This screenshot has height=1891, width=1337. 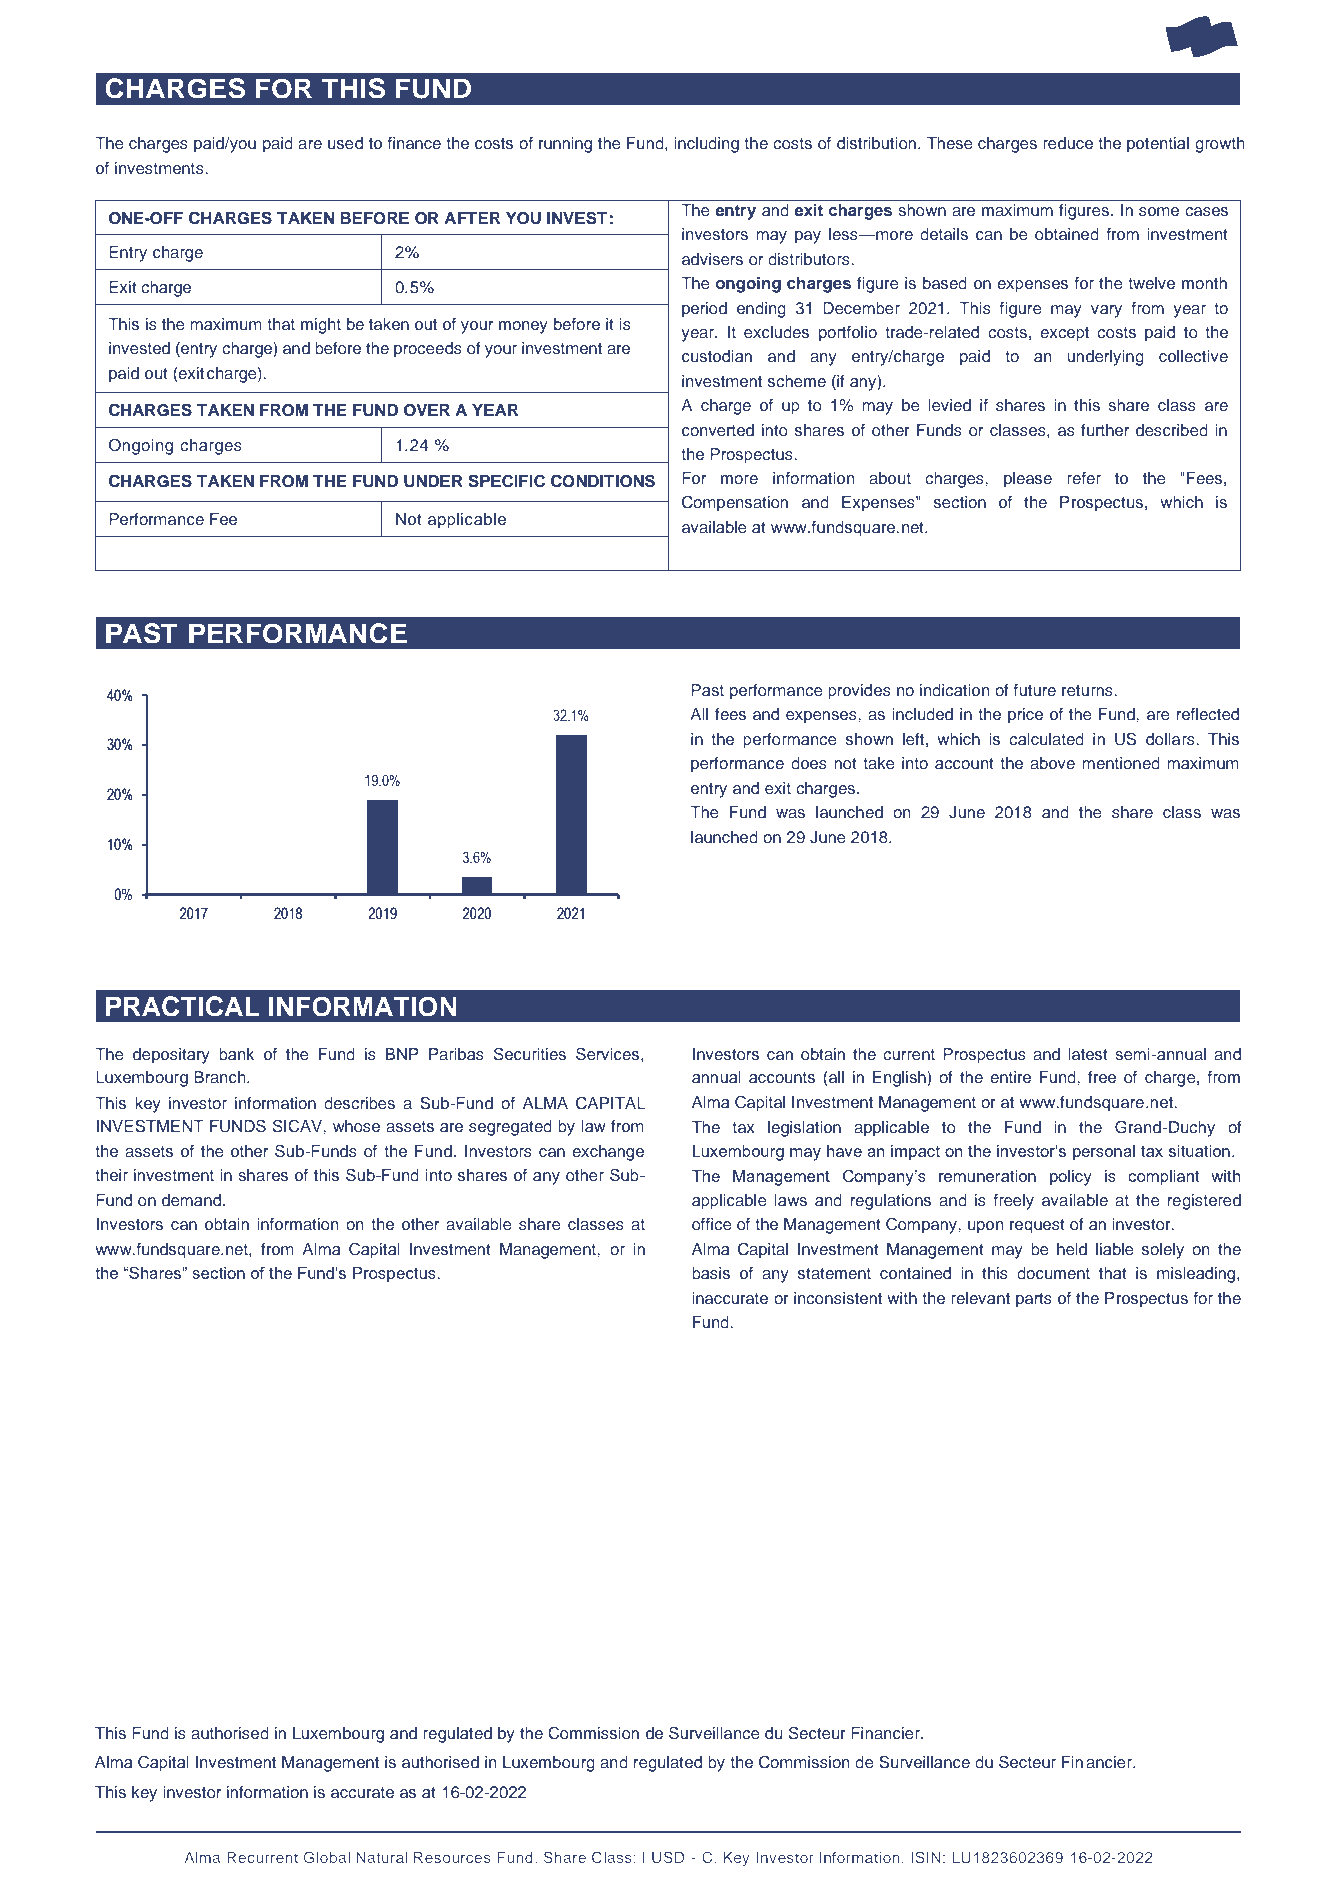 I want to click on including, so click(x=706, y=145).
